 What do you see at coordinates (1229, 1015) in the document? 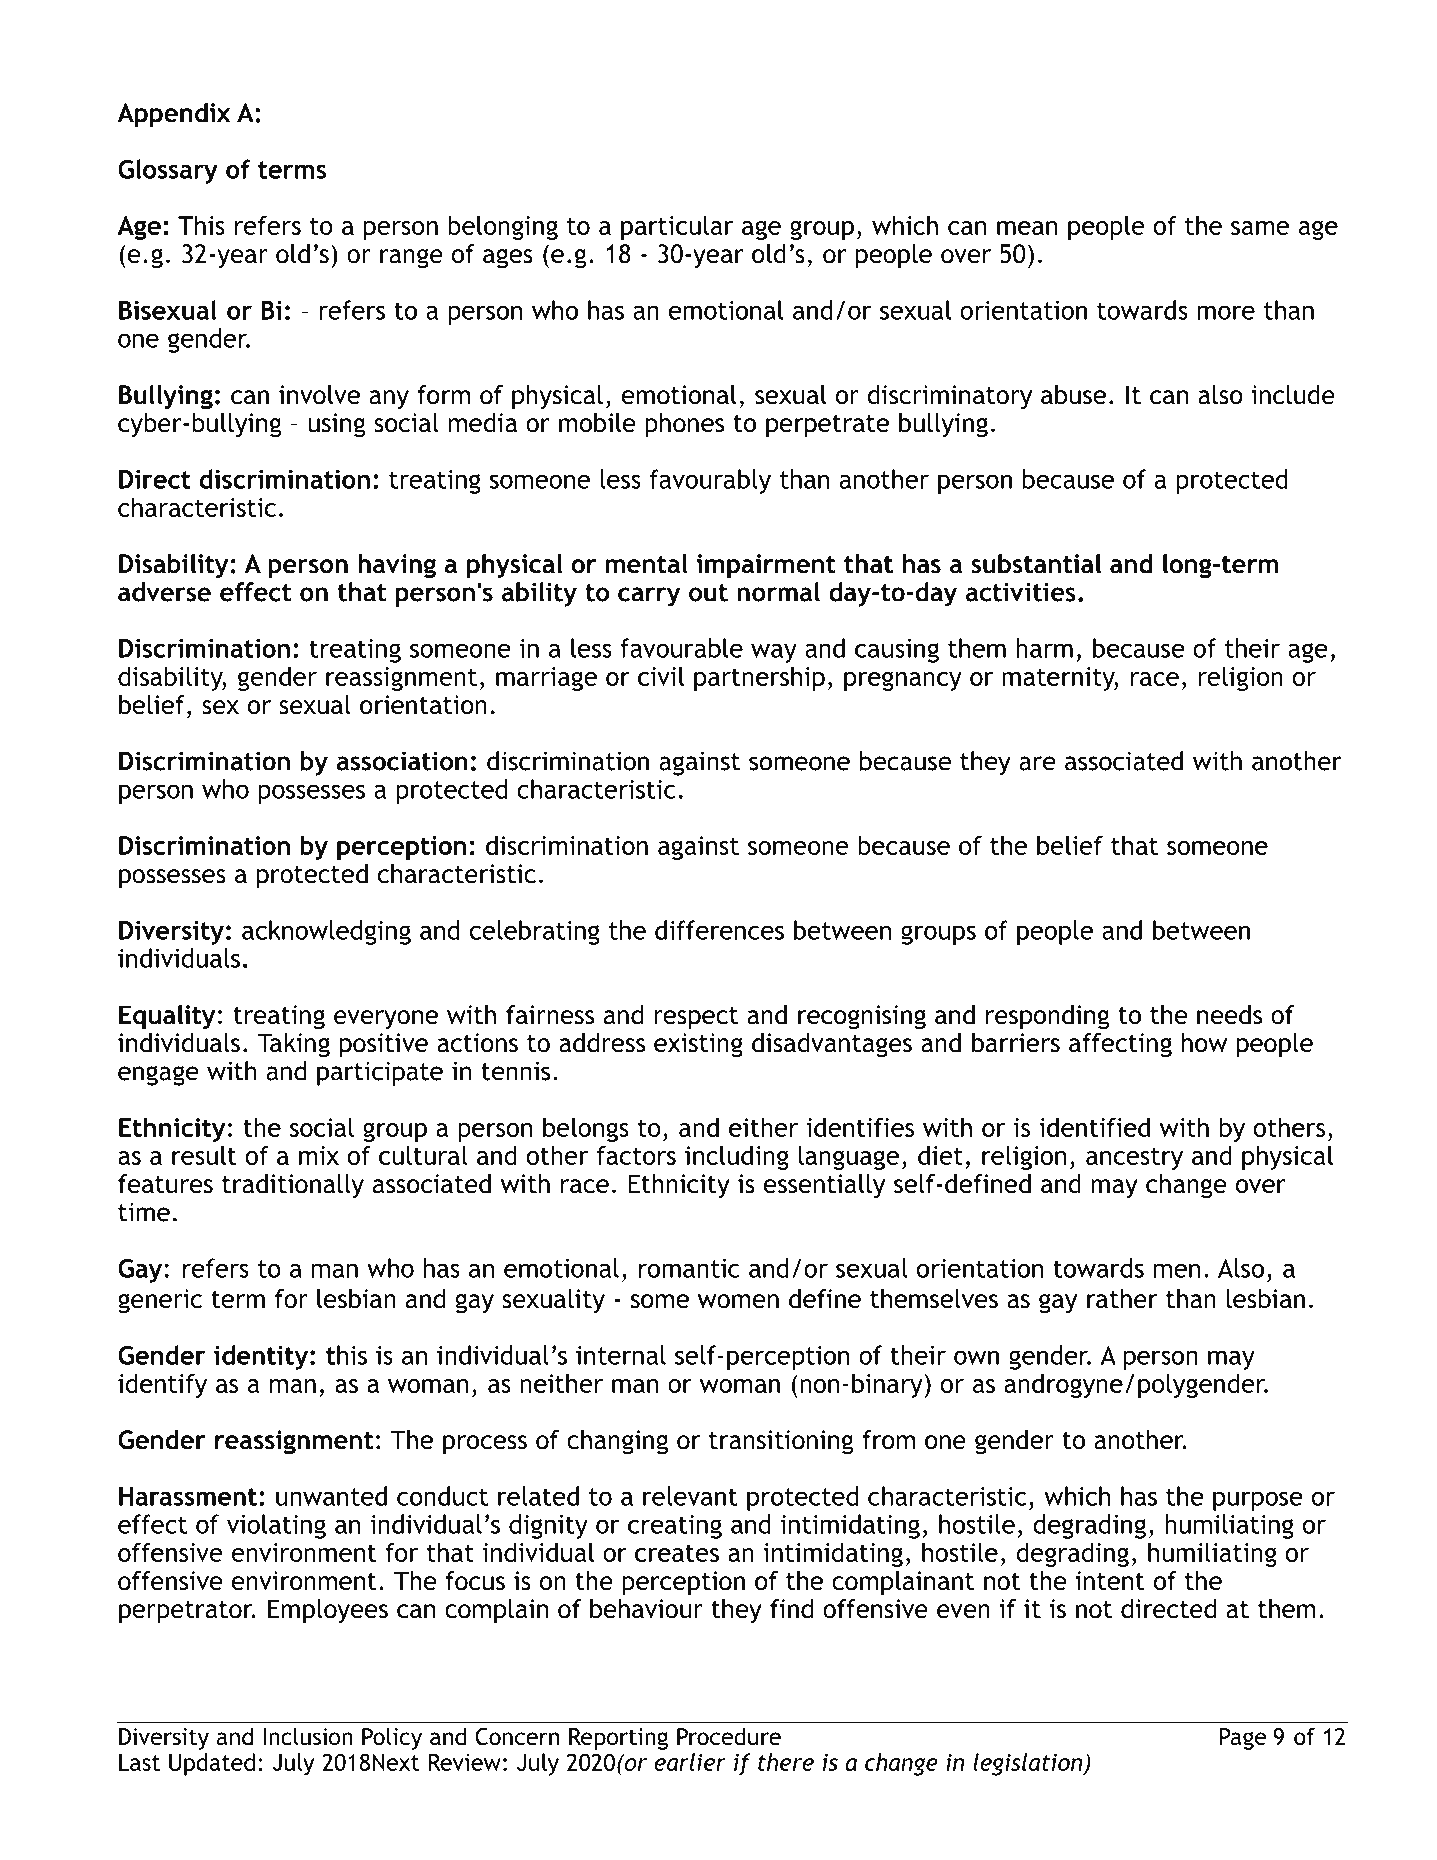
I see `needs` at bounding box center [1229, 1015].
